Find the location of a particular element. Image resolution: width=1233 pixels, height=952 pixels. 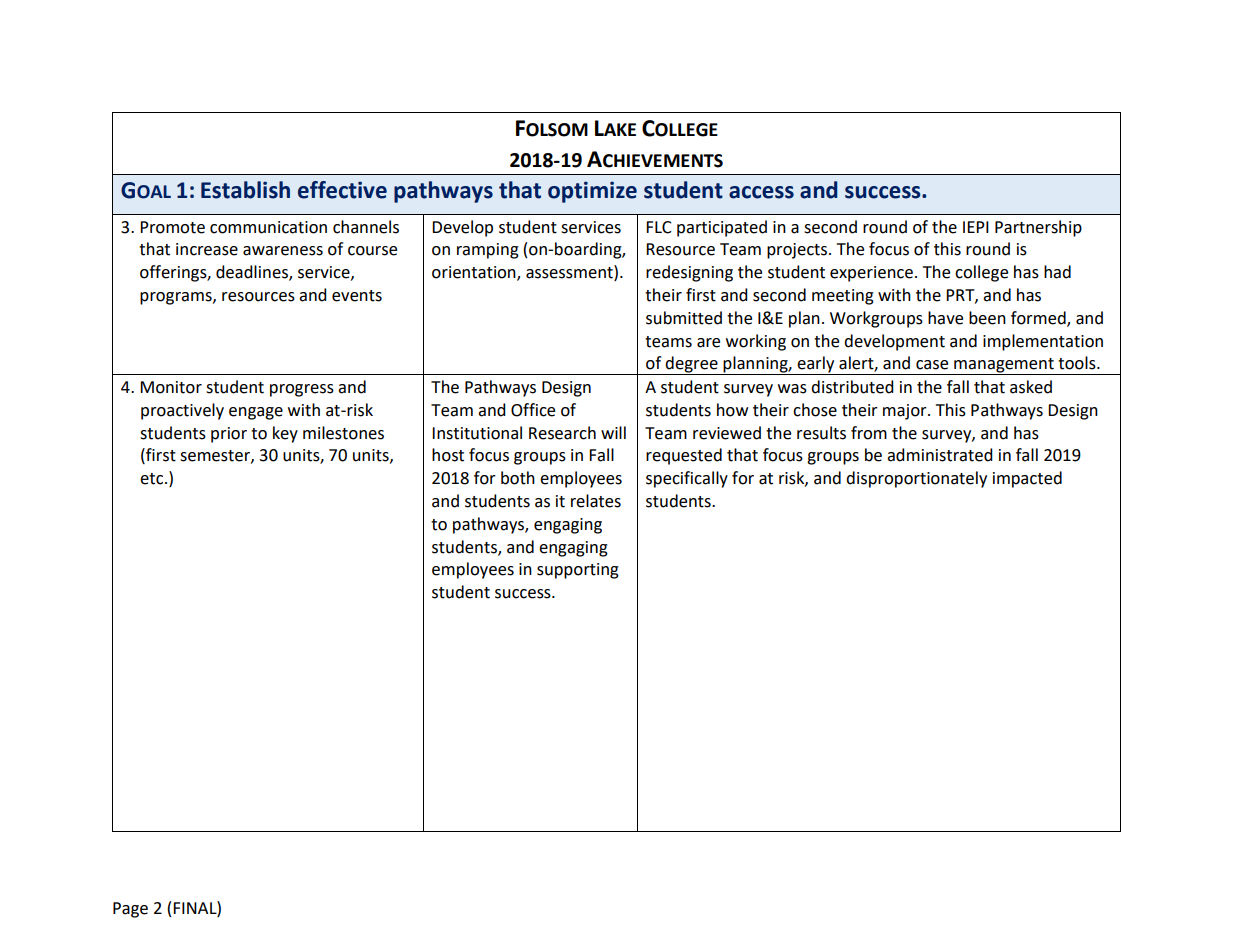

will is located at coordinates (613, 432).
